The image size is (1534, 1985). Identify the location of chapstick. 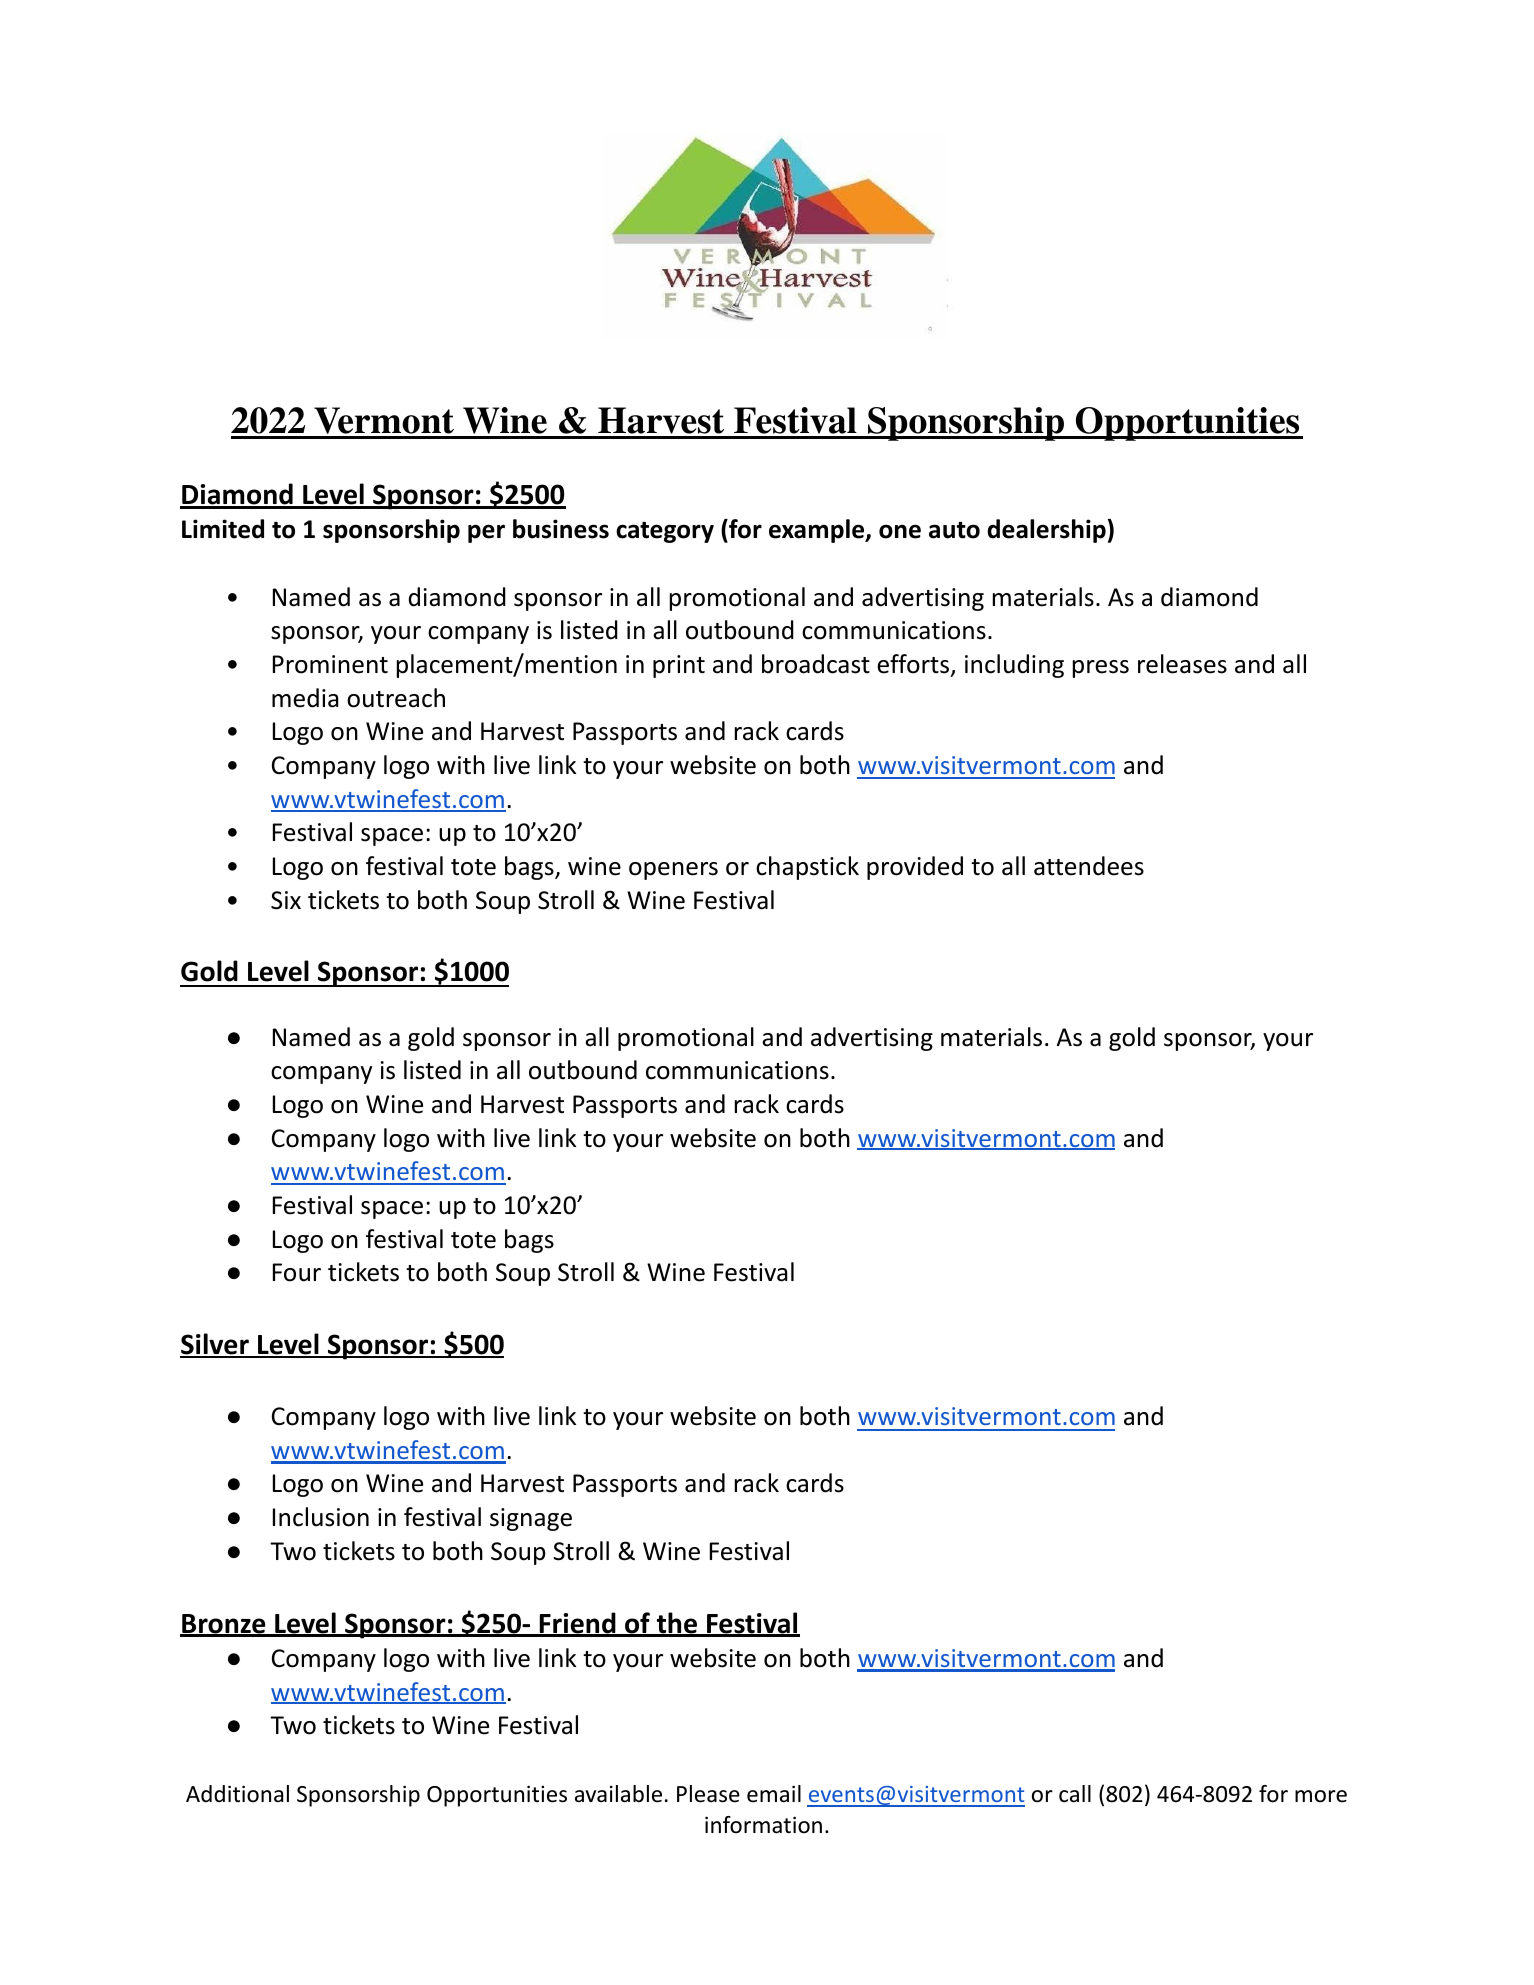
(807, 868).
